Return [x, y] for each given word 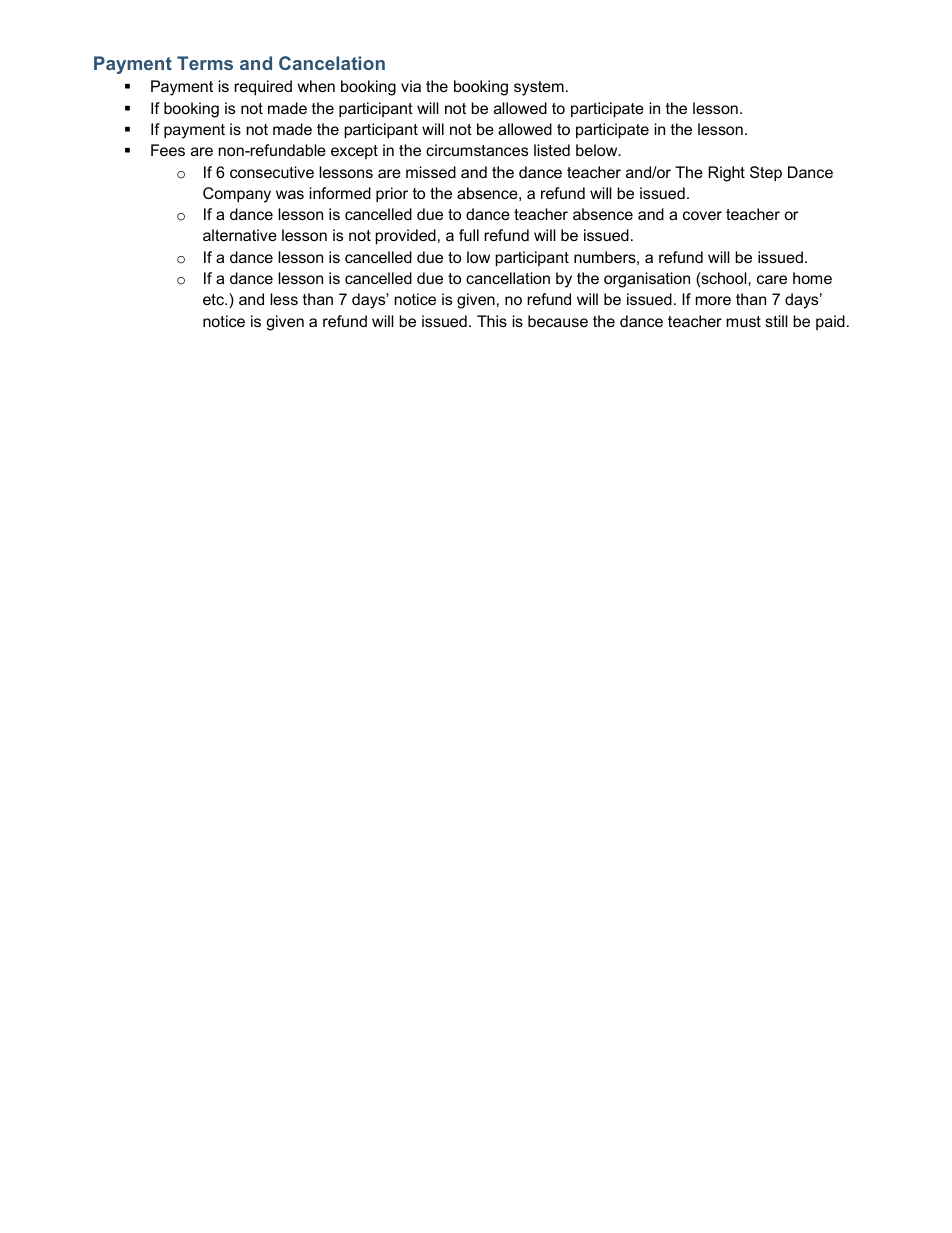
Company [237, 195]
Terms [205, 63]
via [411, 86]
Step [766, 174]
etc [214, 299]
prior [392, 195]
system [539, 88]
